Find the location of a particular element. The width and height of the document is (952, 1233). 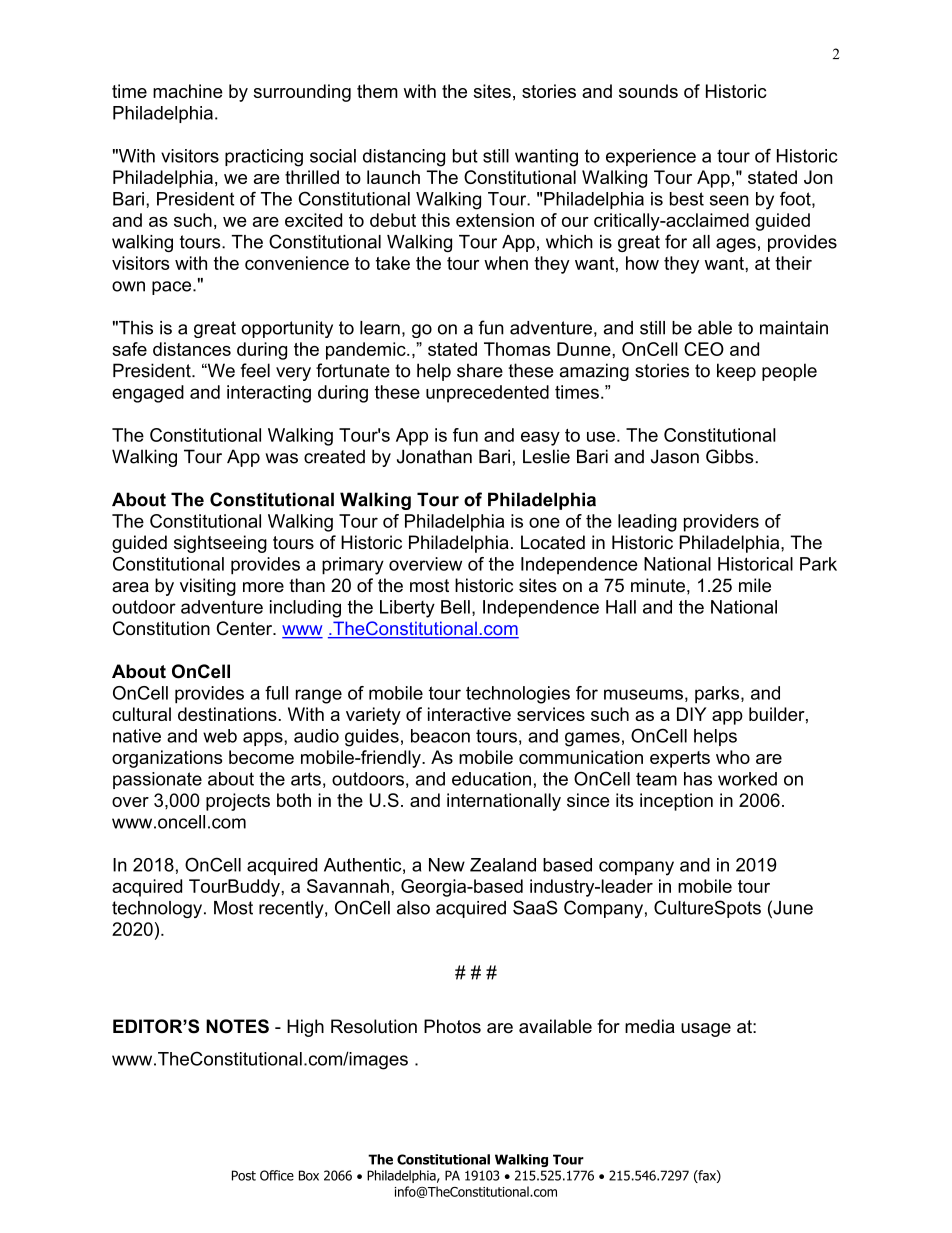

Bell is located at coordinates (455, 607).
